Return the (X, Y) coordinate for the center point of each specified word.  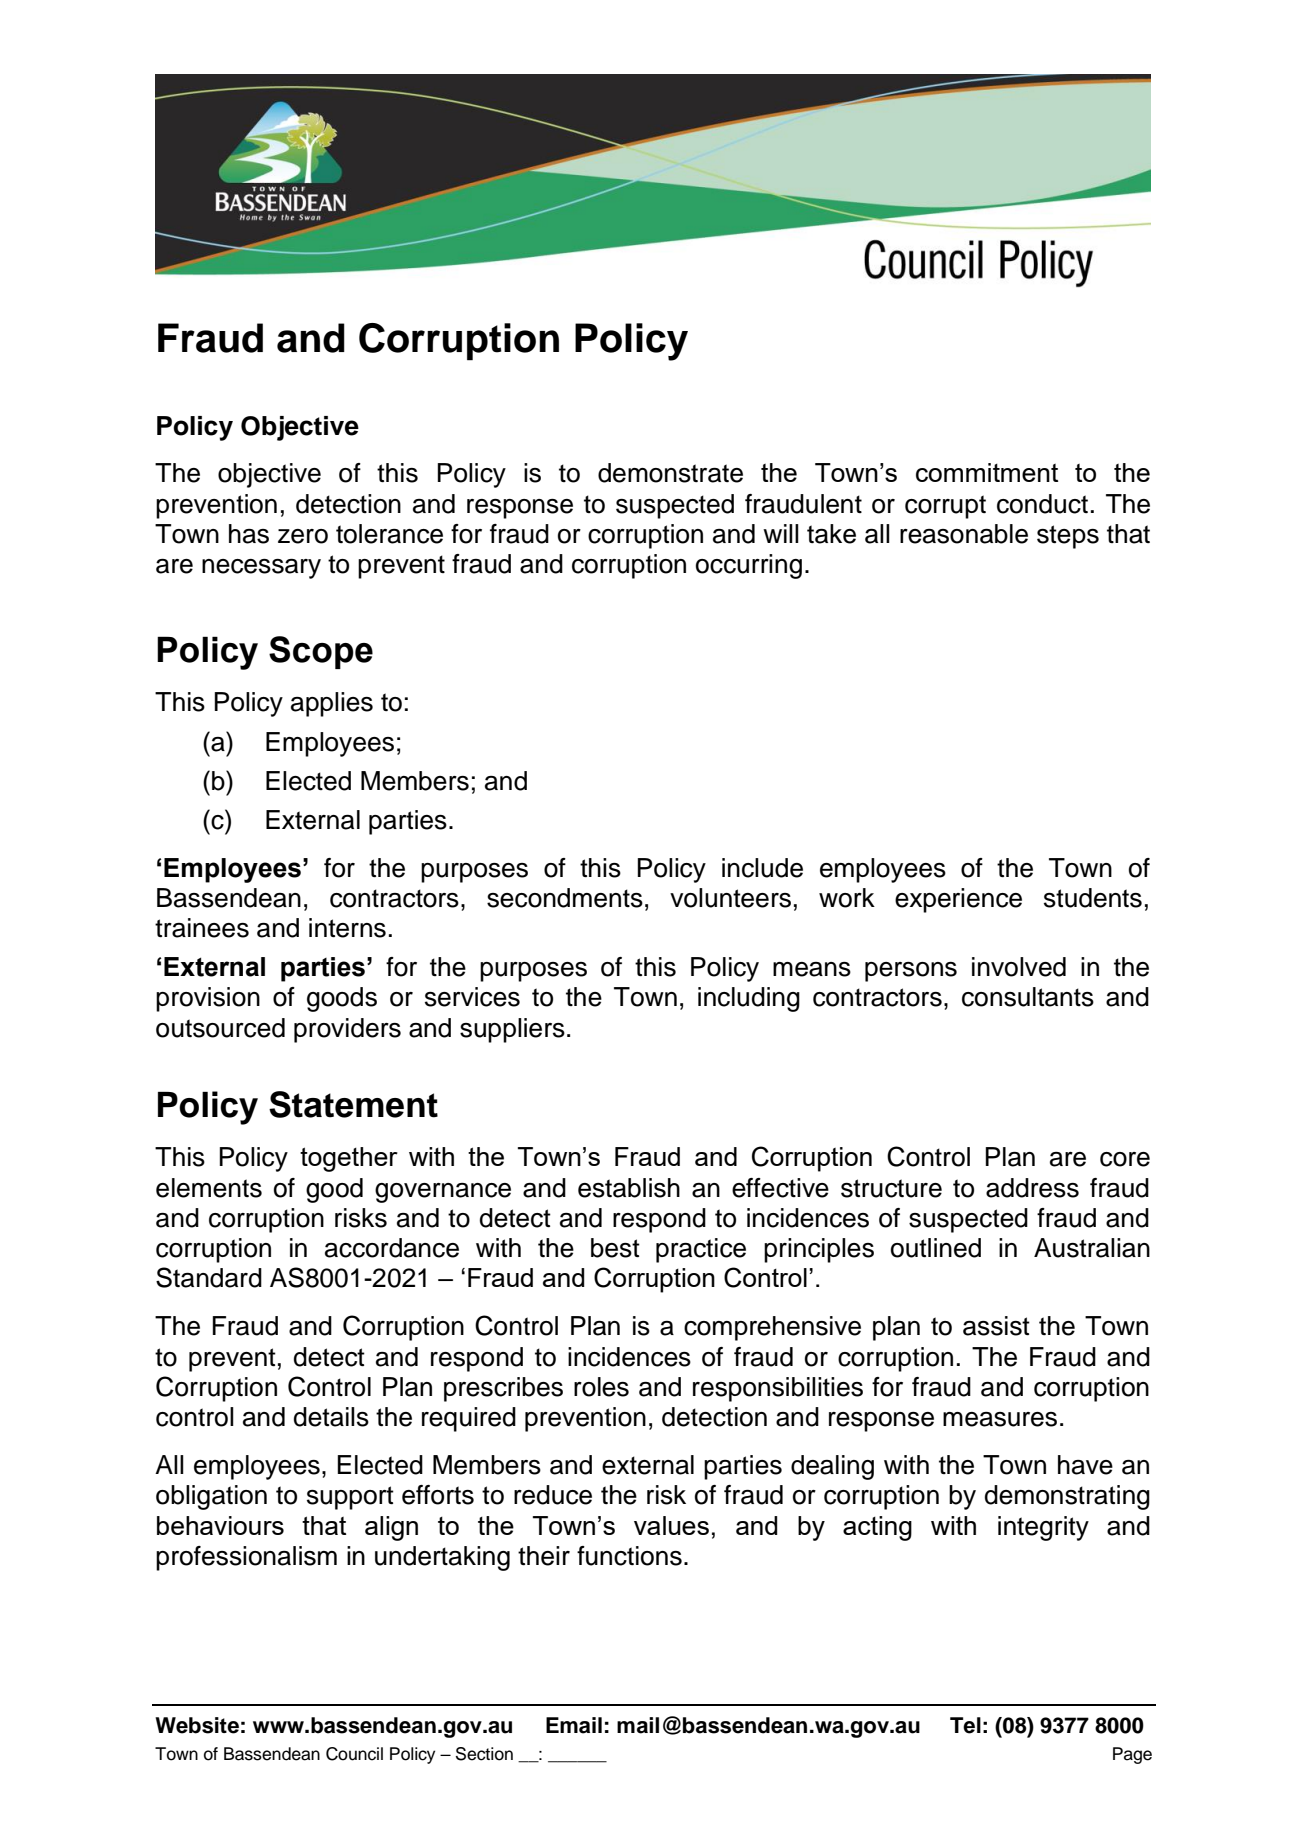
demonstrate (670, 473)
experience (958, 900)
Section (484, 1754)
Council (354, 1754)
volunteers (730, 898)
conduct (1042, 504)
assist (996, 1326)
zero (303, 536)
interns (347, 928)
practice (701, 1250)
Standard (209, 1277)
